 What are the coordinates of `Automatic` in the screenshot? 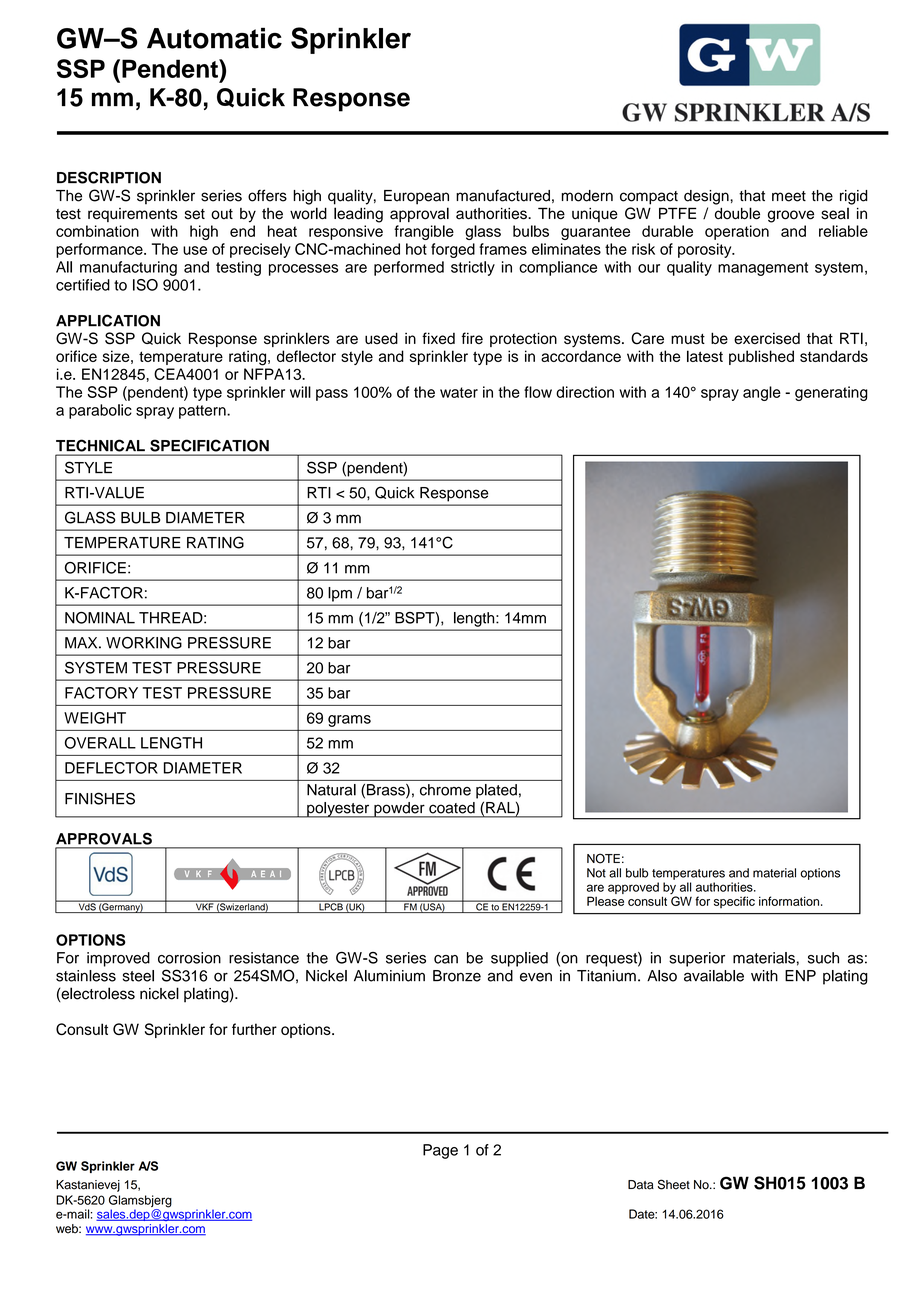 It's located at (214, 38).
